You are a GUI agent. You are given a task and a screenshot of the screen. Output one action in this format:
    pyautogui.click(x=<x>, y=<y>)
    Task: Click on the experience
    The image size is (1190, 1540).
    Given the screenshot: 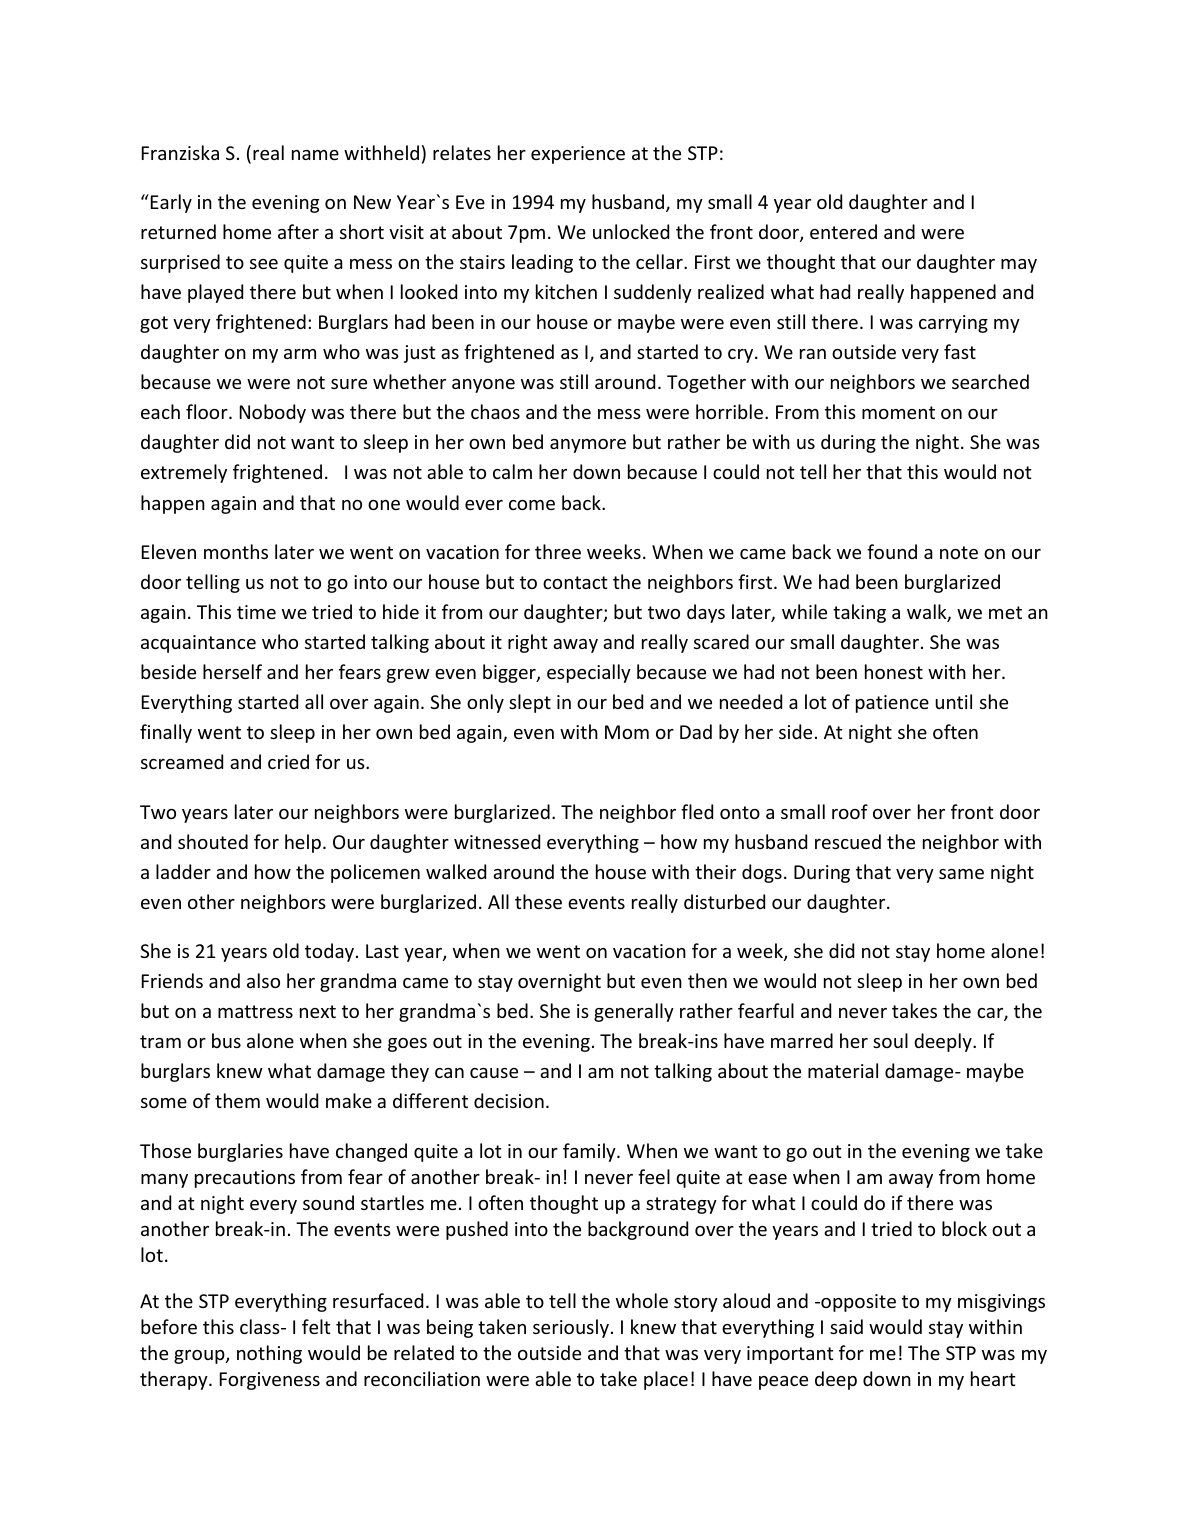 What is the action you would take?
    pyautogui.click(x=578, y=155)
